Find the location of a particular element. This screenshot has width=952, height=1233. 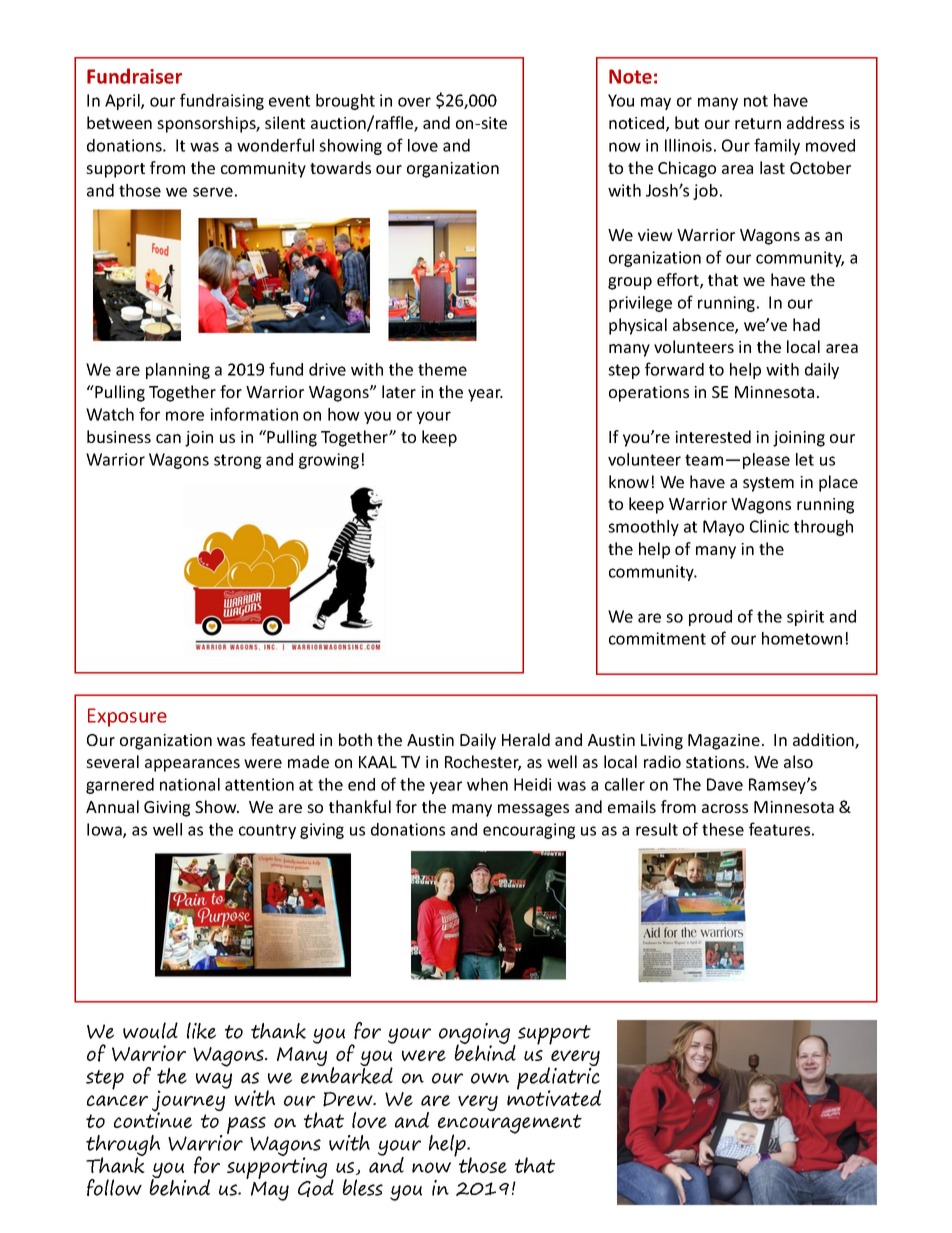

continue is located at coordinates (153, 1119).
